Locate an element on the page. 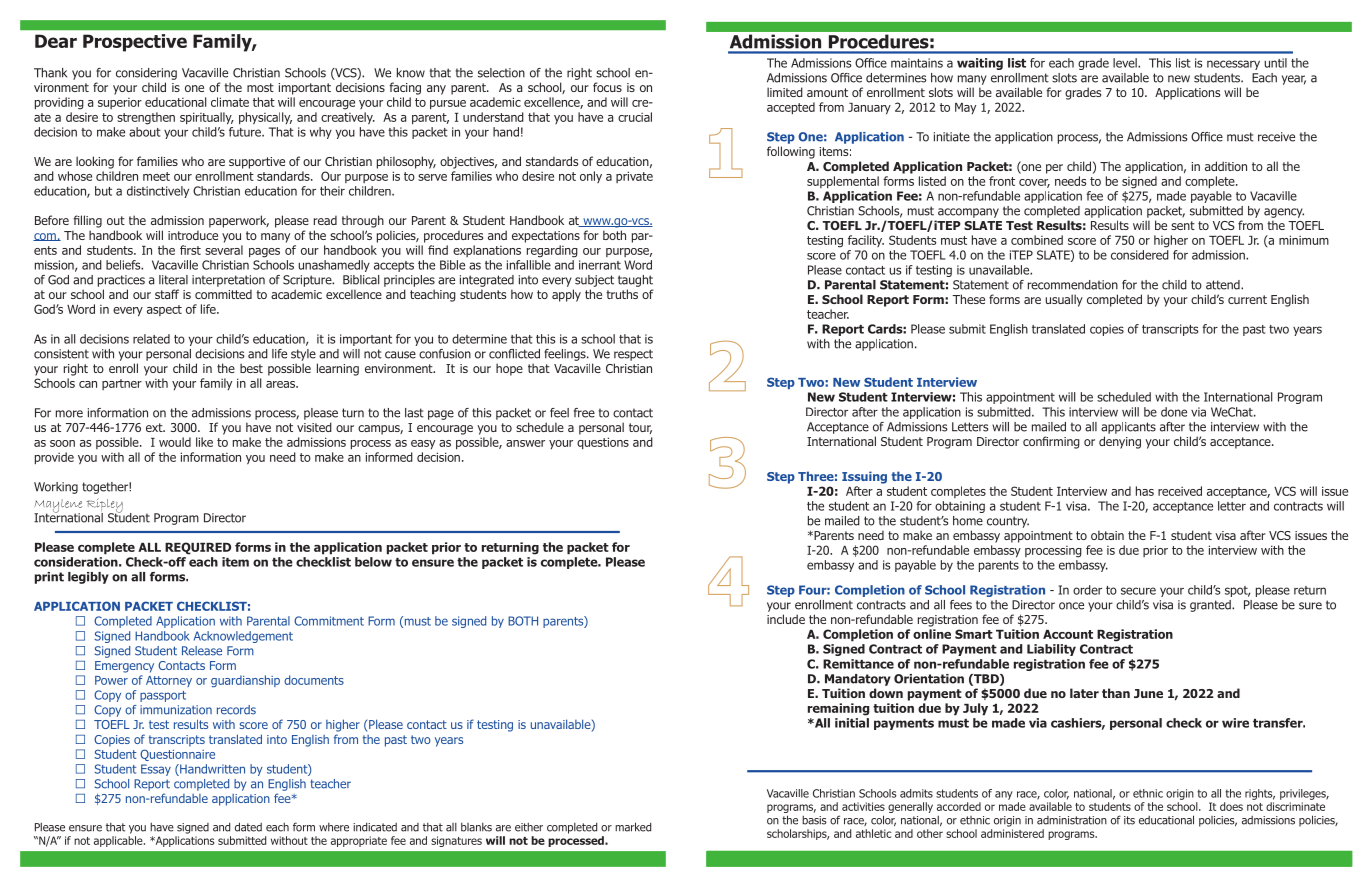 The height and width of the document is (887, 1372). focus is located at coordinates (607, 87).
